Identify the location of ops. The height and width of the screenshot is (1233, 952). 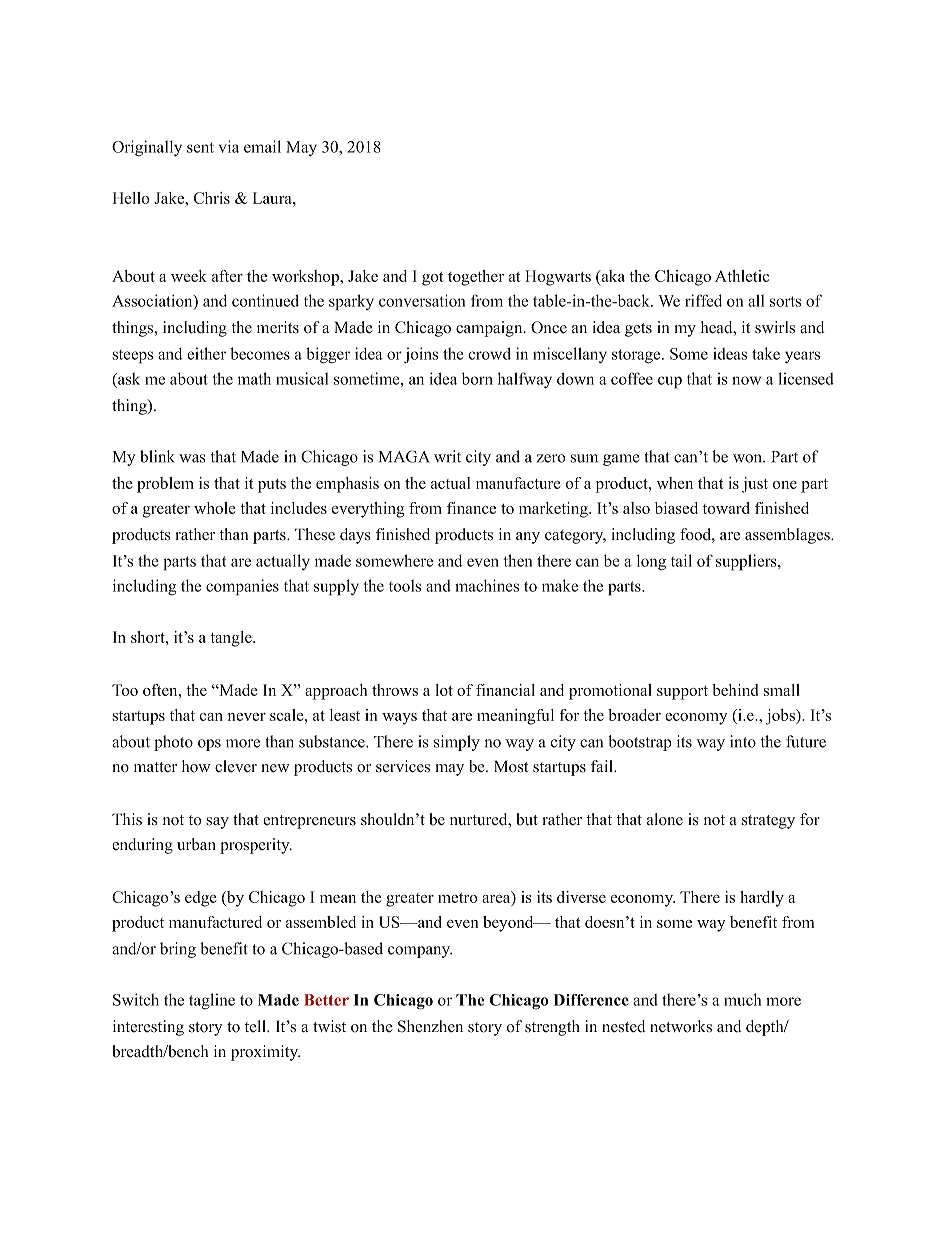
(209, 745).
